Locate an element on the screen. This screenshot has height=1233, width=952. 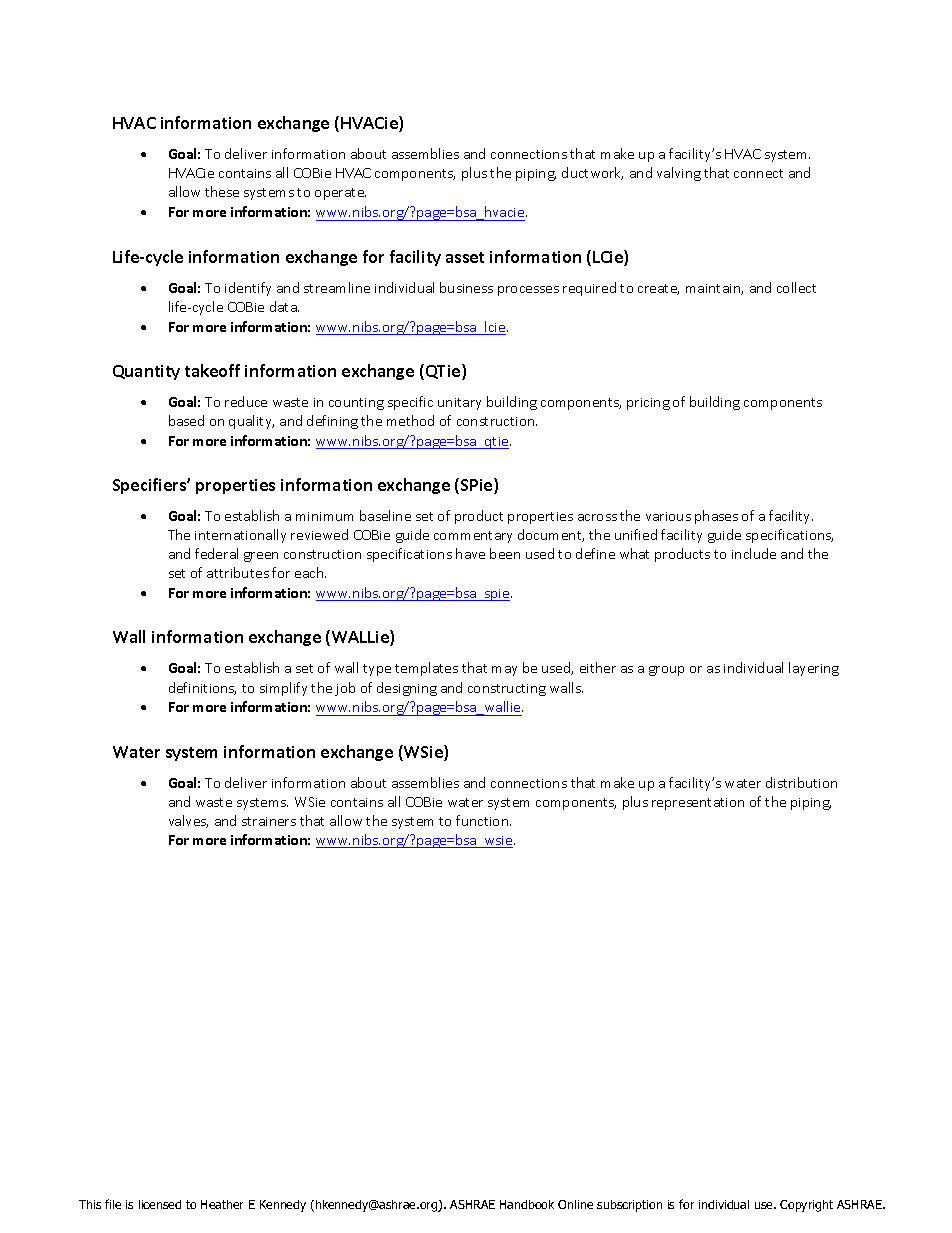
definitions is located at coordinates (202, 688).
